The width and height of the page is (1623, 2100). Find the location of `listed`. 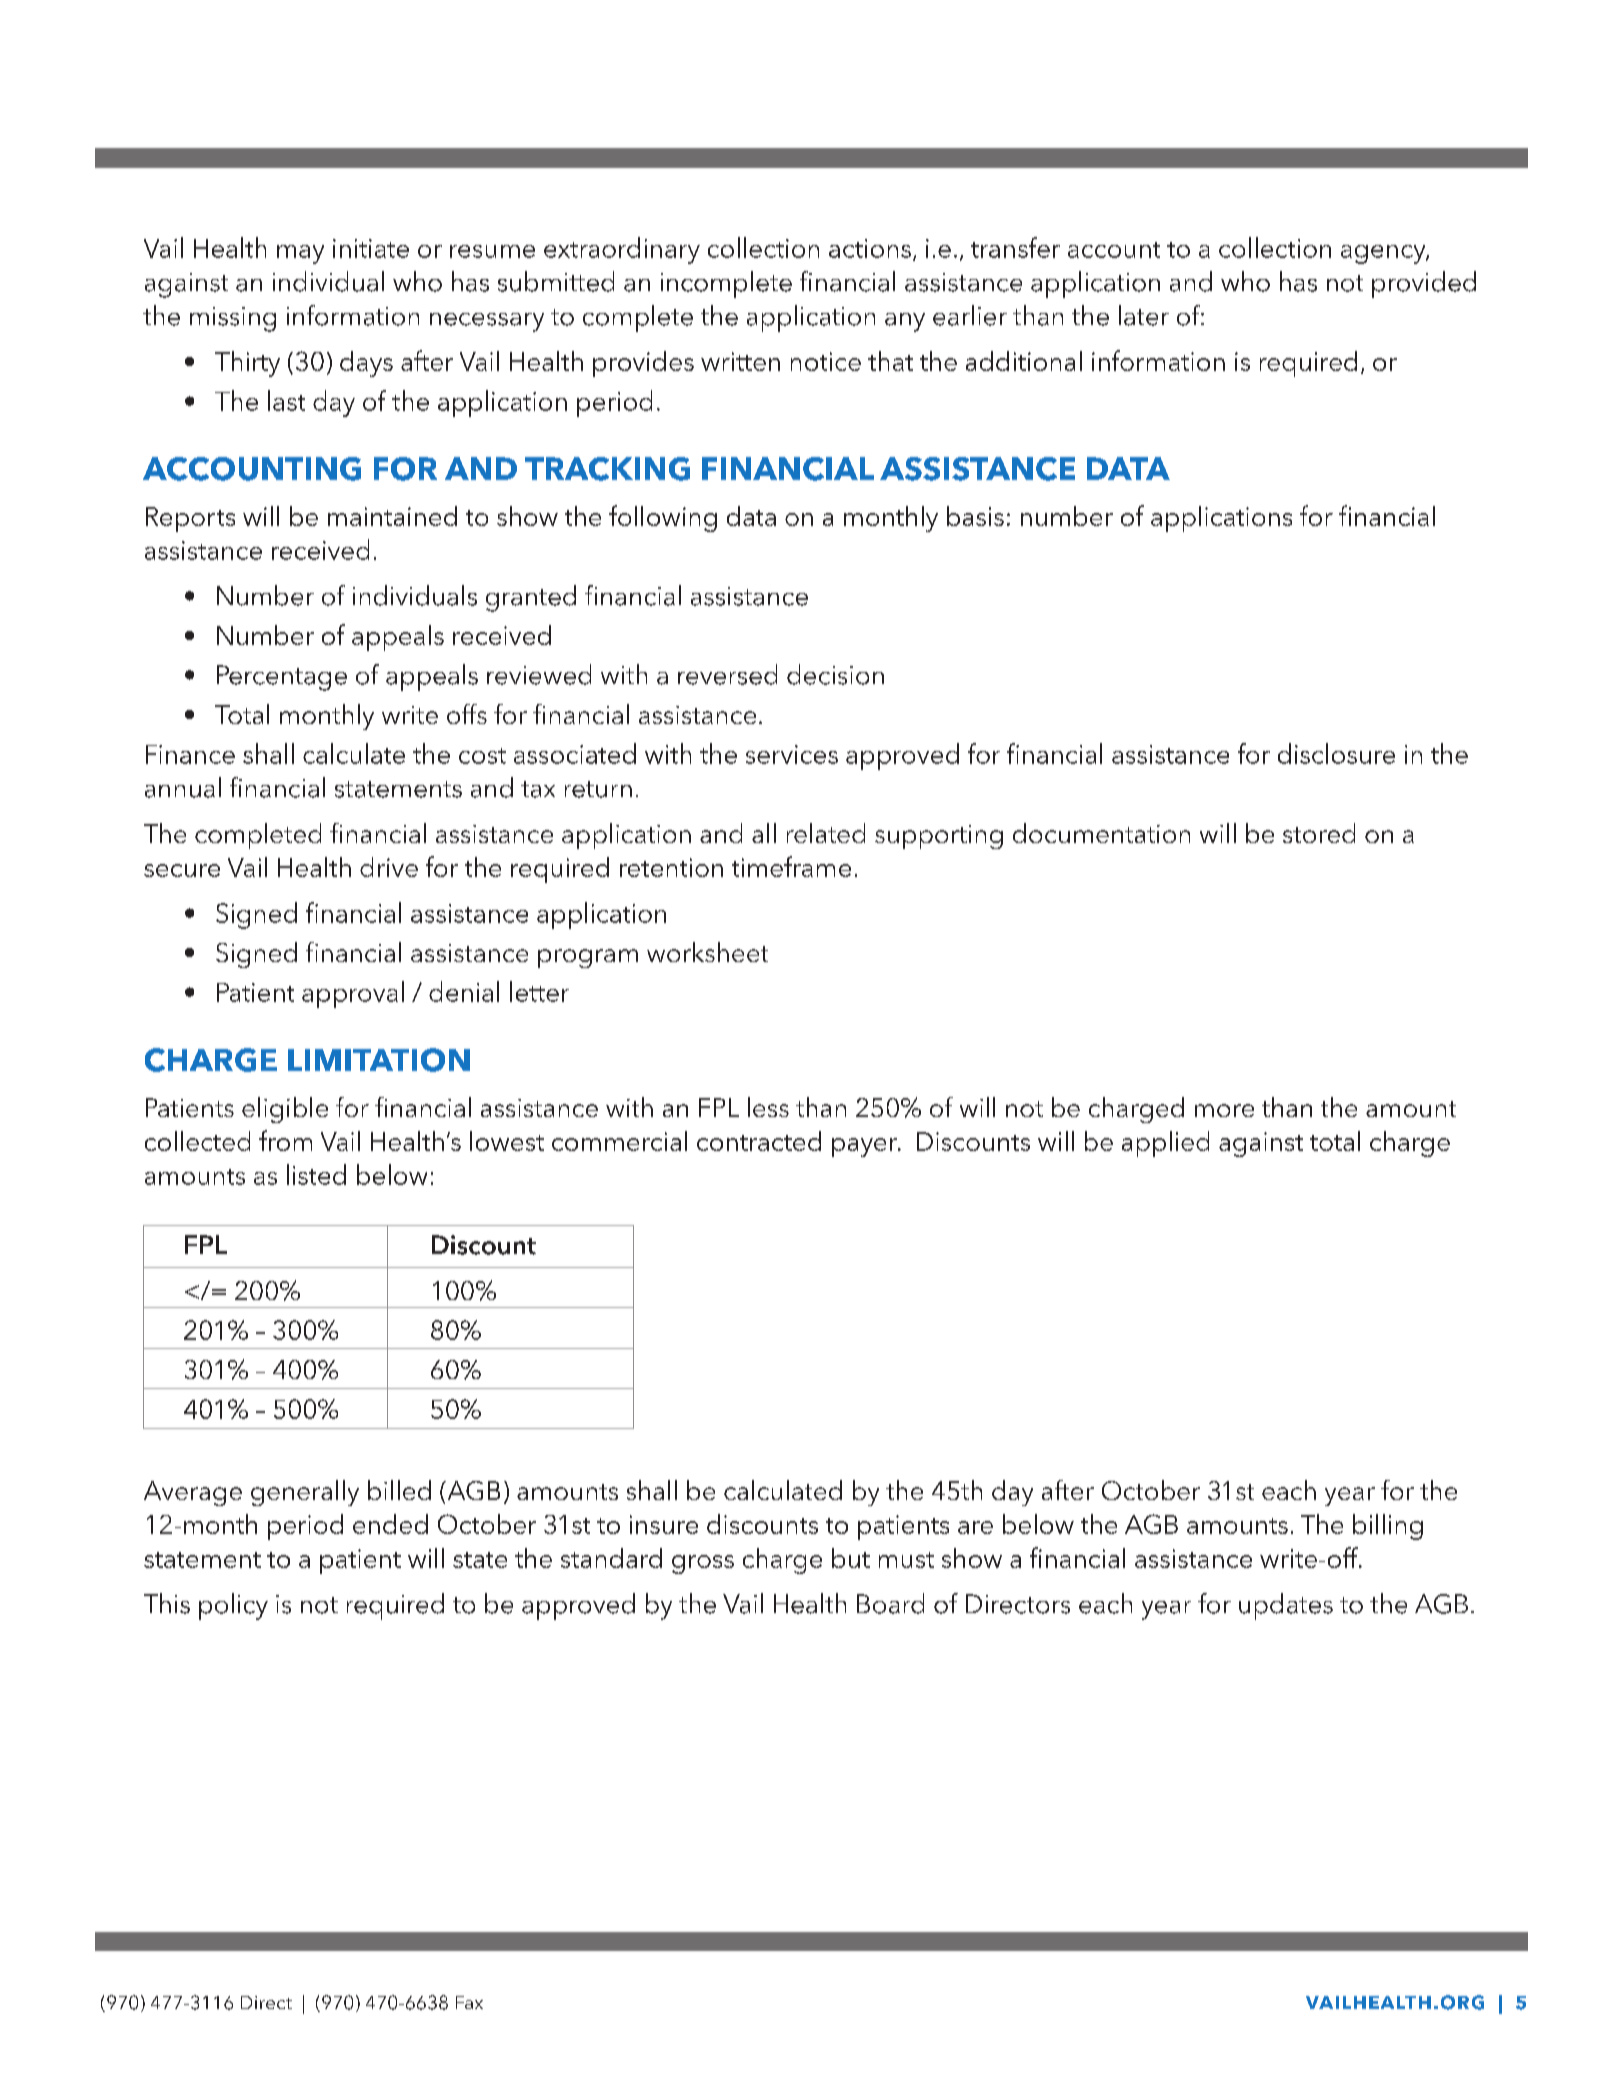

listed is located at coordinates (316, 1174).
